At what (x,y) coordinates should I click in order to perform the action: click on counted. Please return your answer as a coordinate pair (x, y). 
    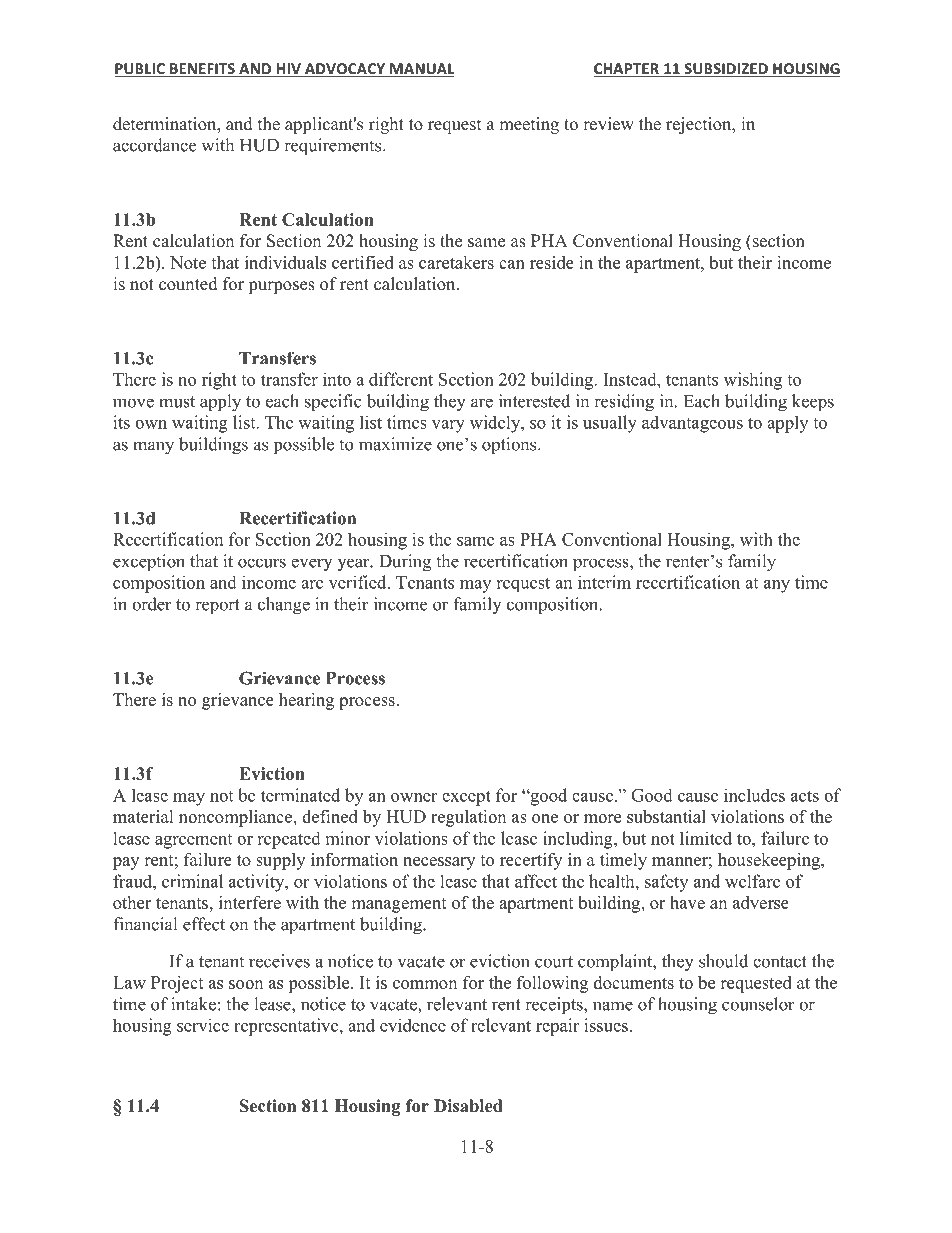
    Looking at the image, I should click on (188, 284).
